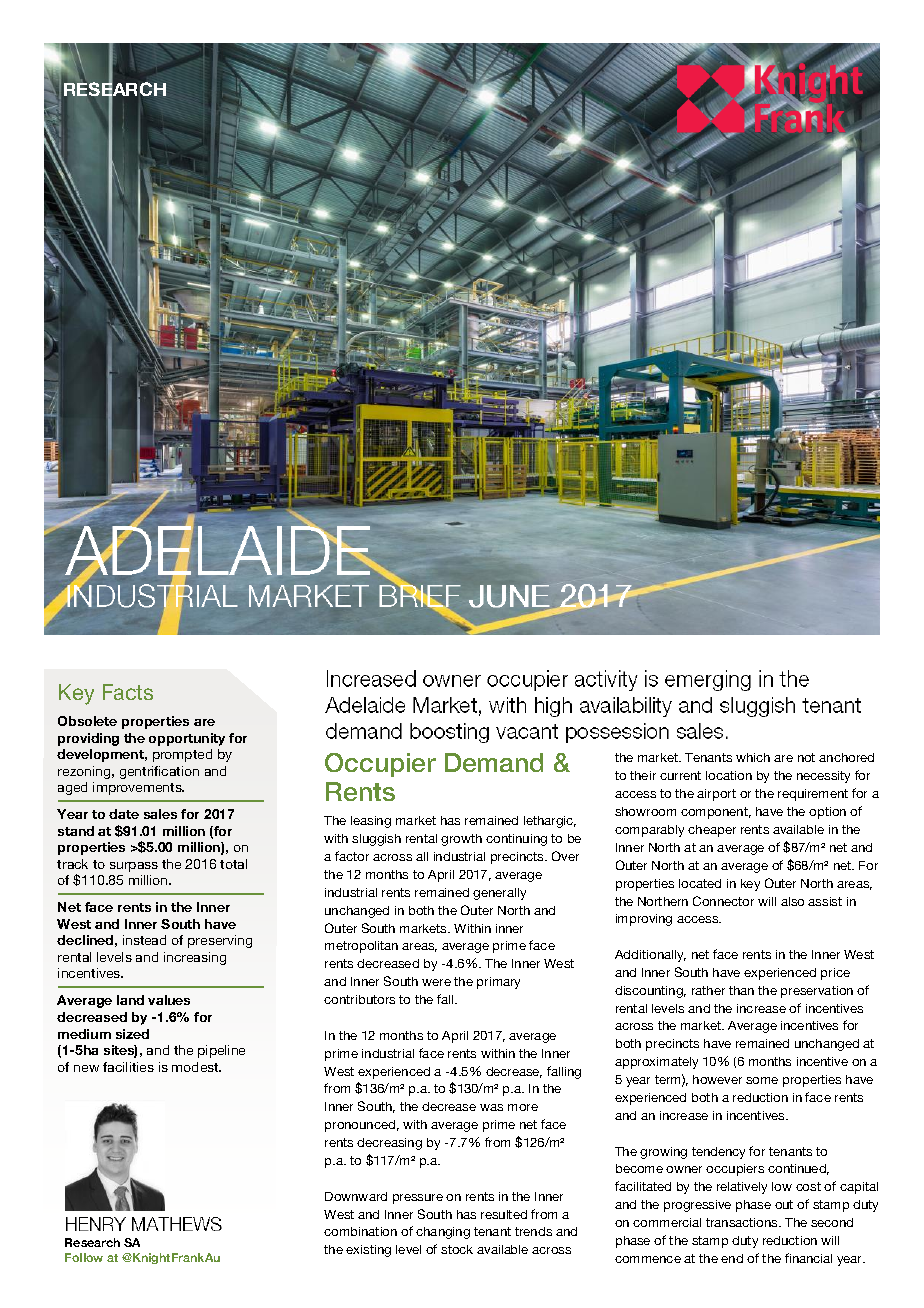 This screenshot has width=924, height=1308. What do you see at coordinates (753, 757) in the screenshot?
I see `which` at bounding box center [753, 757].
